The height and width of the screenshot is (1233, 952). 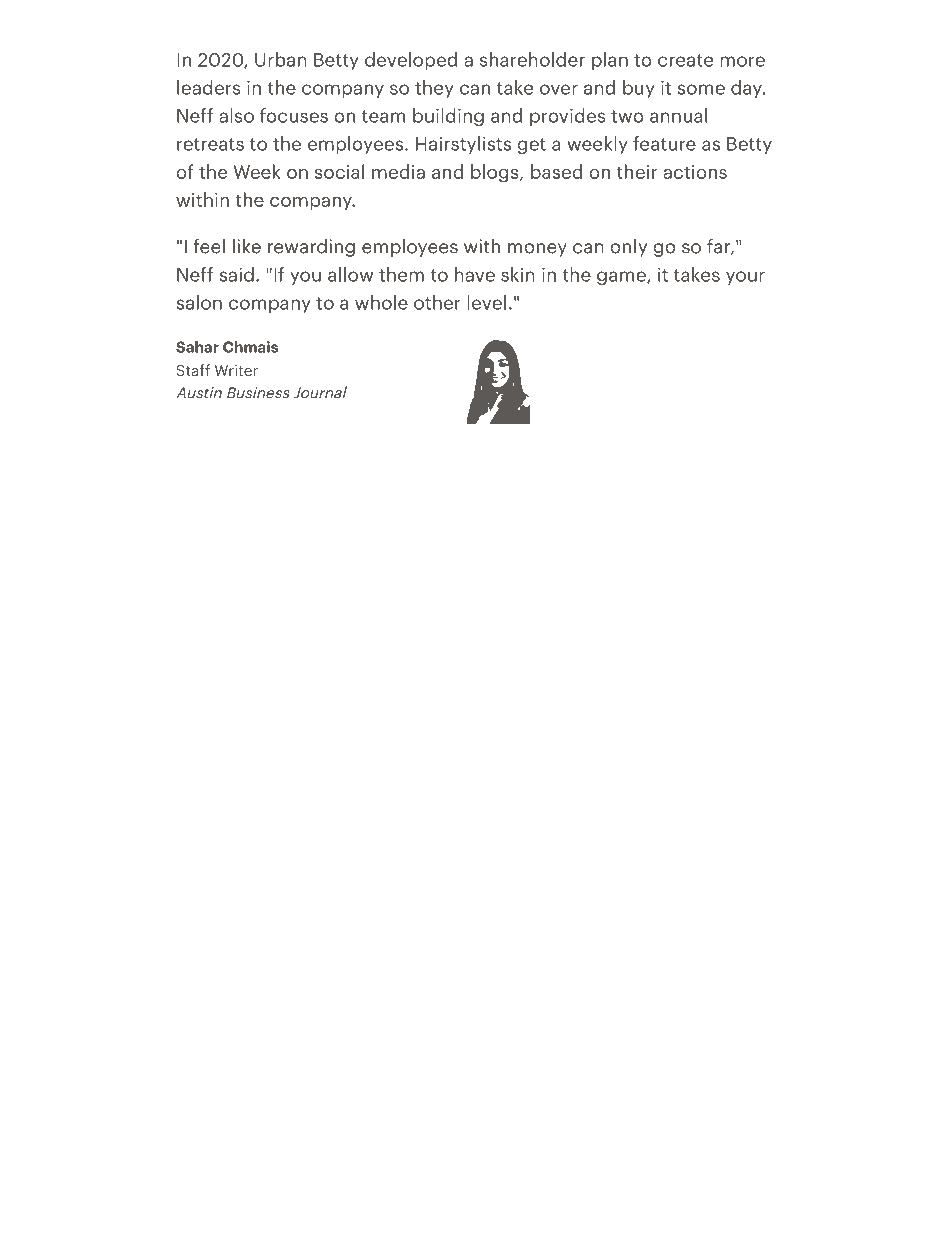 I want to click on game, so click(x=622, y=278).
